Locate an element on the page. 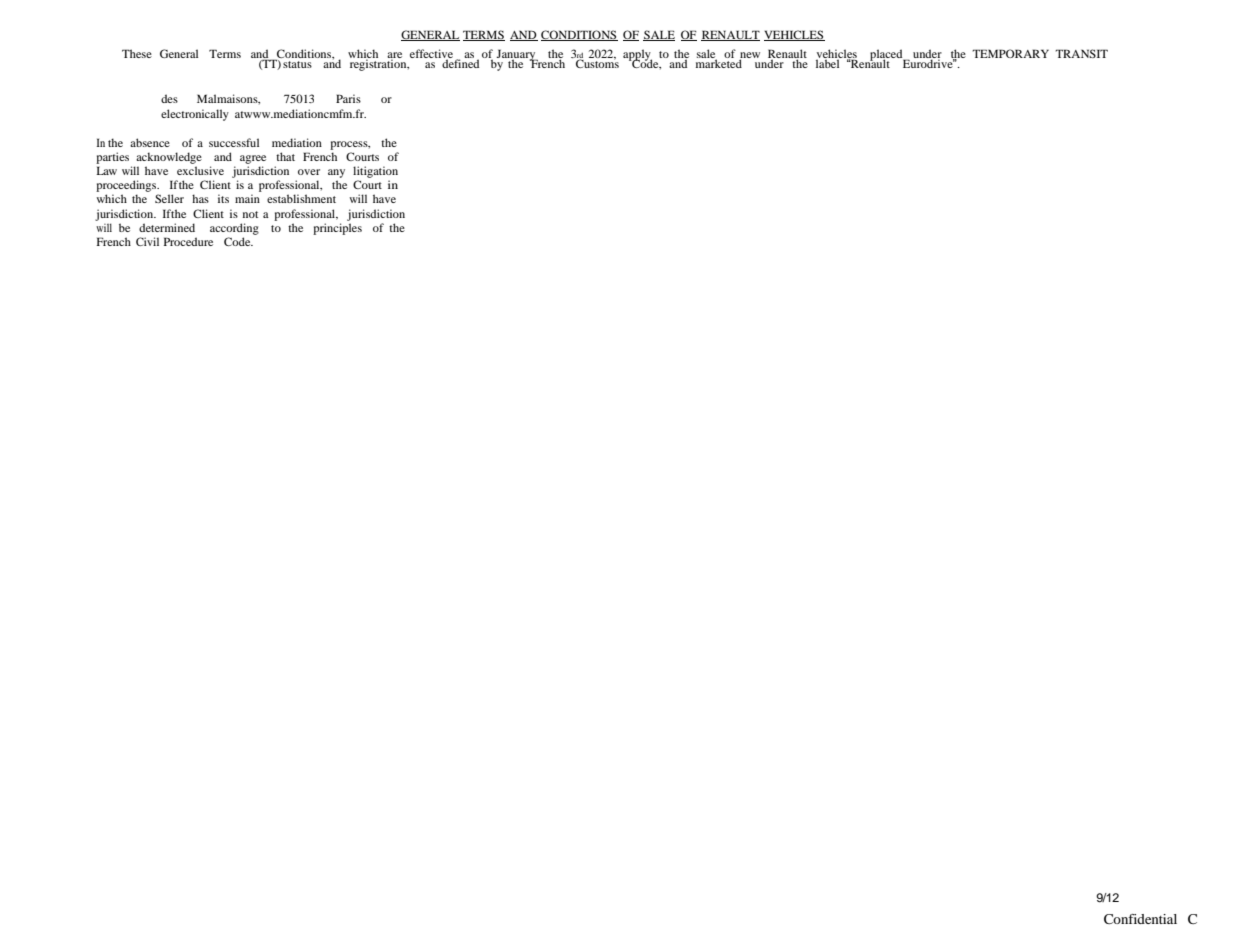 The width and height of the document is (1233, 952). Customs is located at coordinates (597, 63).
